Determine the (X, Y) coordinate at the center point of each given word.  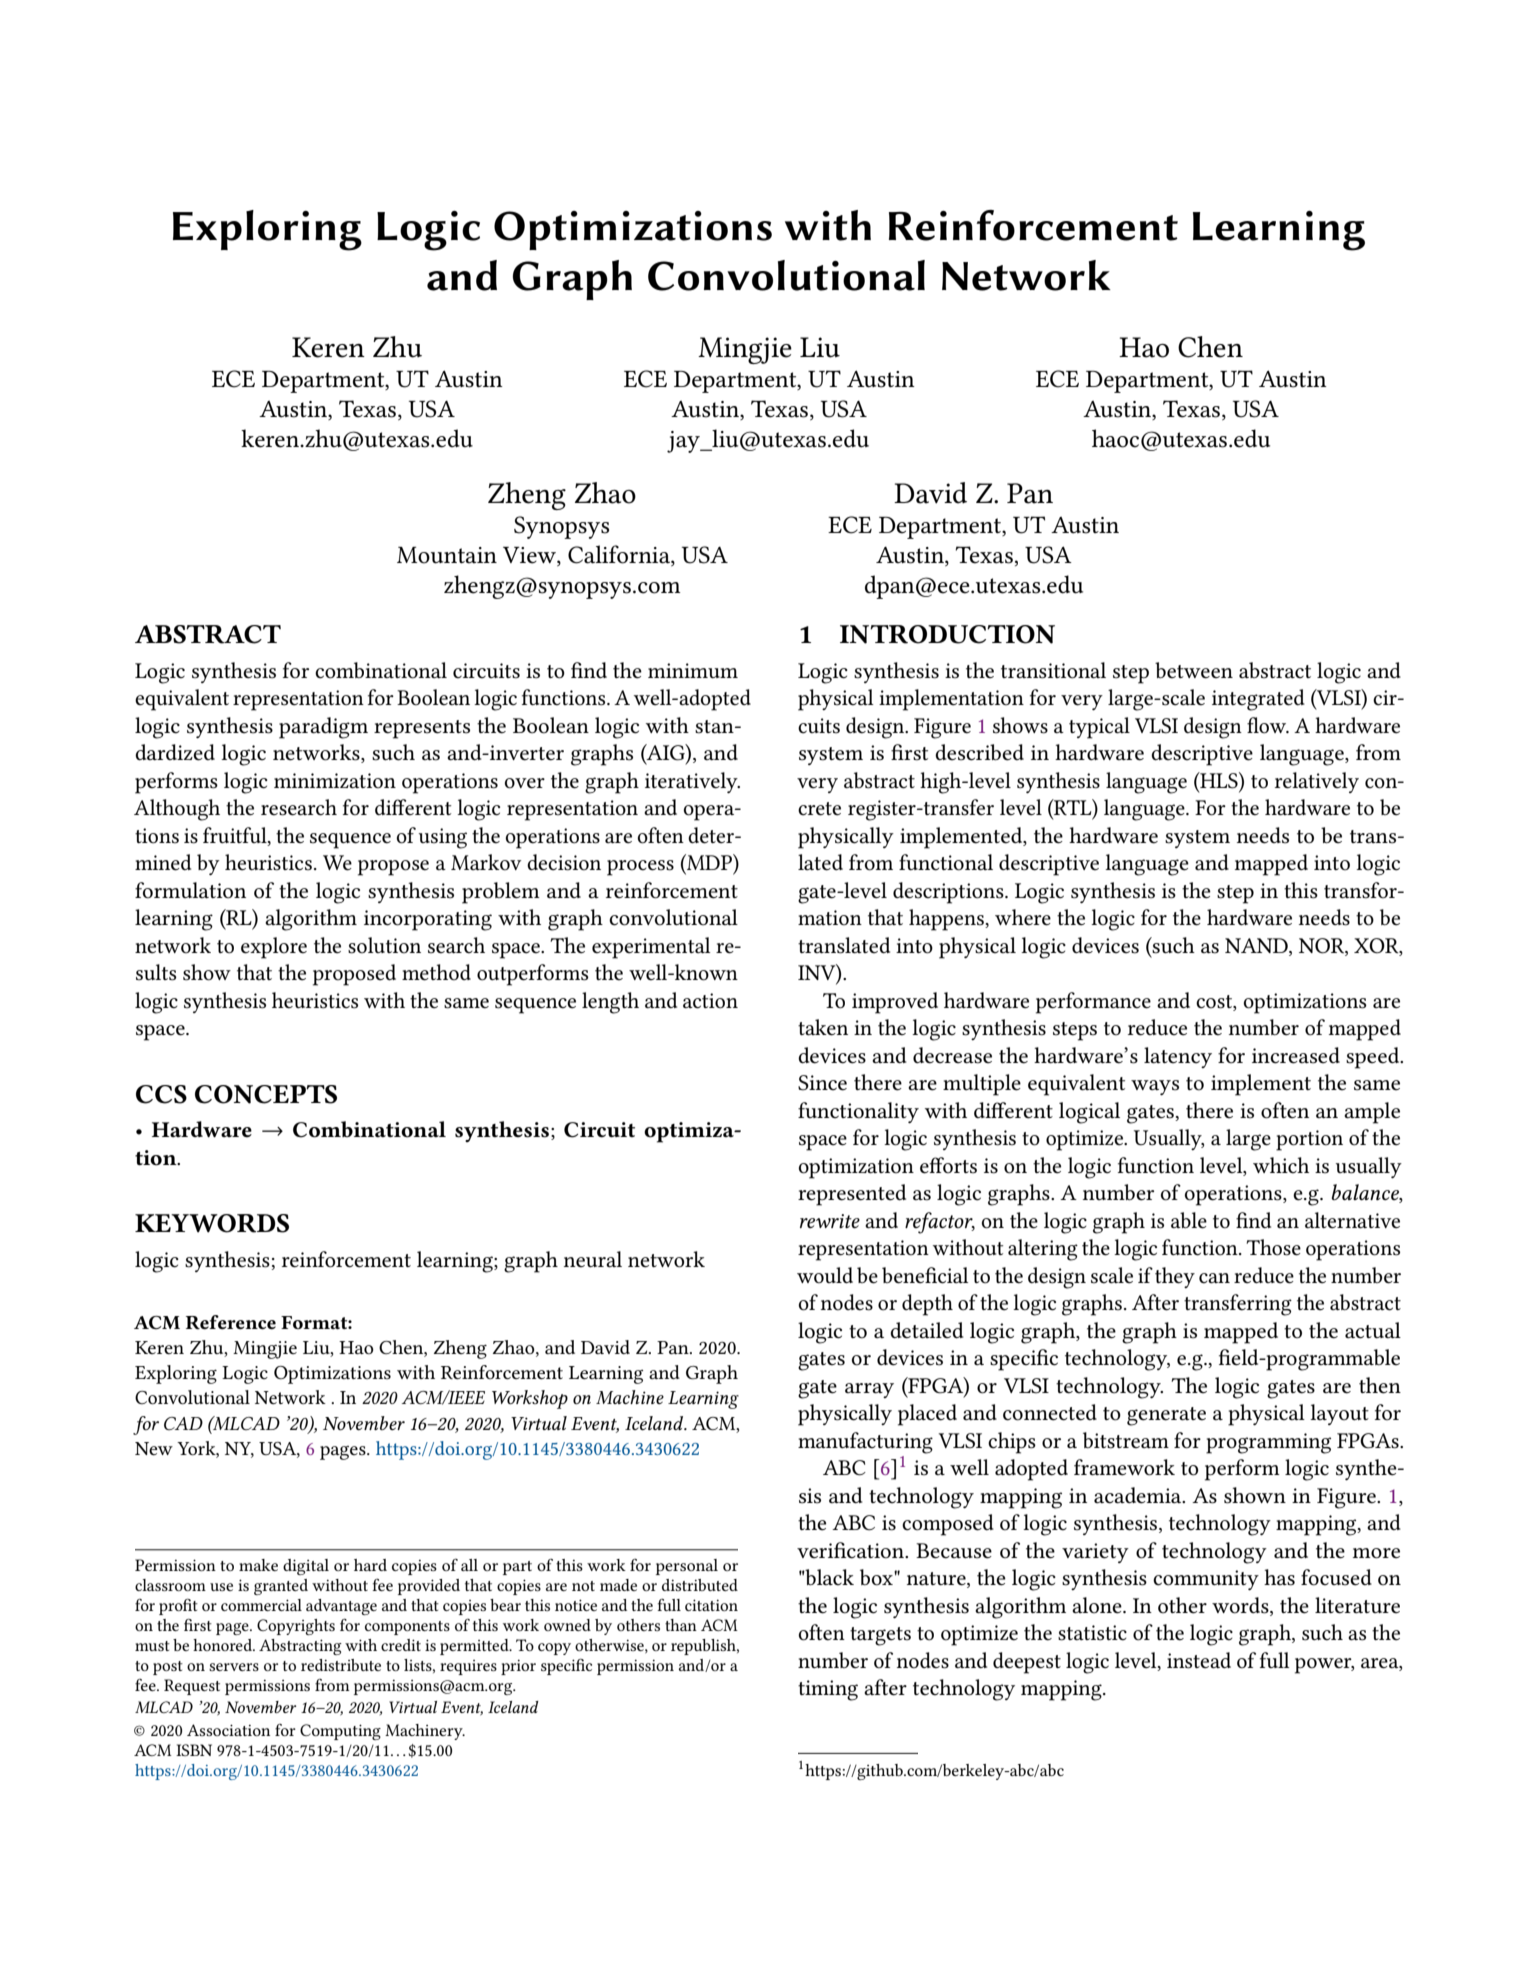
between (1194, 670)
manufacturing (865, 1443)
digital (306, 1567)
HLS (1219, 780)
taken (823, 1027)
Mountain (447, 555)
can (1214, 1278)
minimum (693, 670)
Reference (231, 1322)
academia (1139, 1495)
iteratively (692, 782)
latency (1178, 1057)
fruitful (236, 835)
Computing (340, 1732)
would (825, 1275)
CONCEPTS (266, 1094)
